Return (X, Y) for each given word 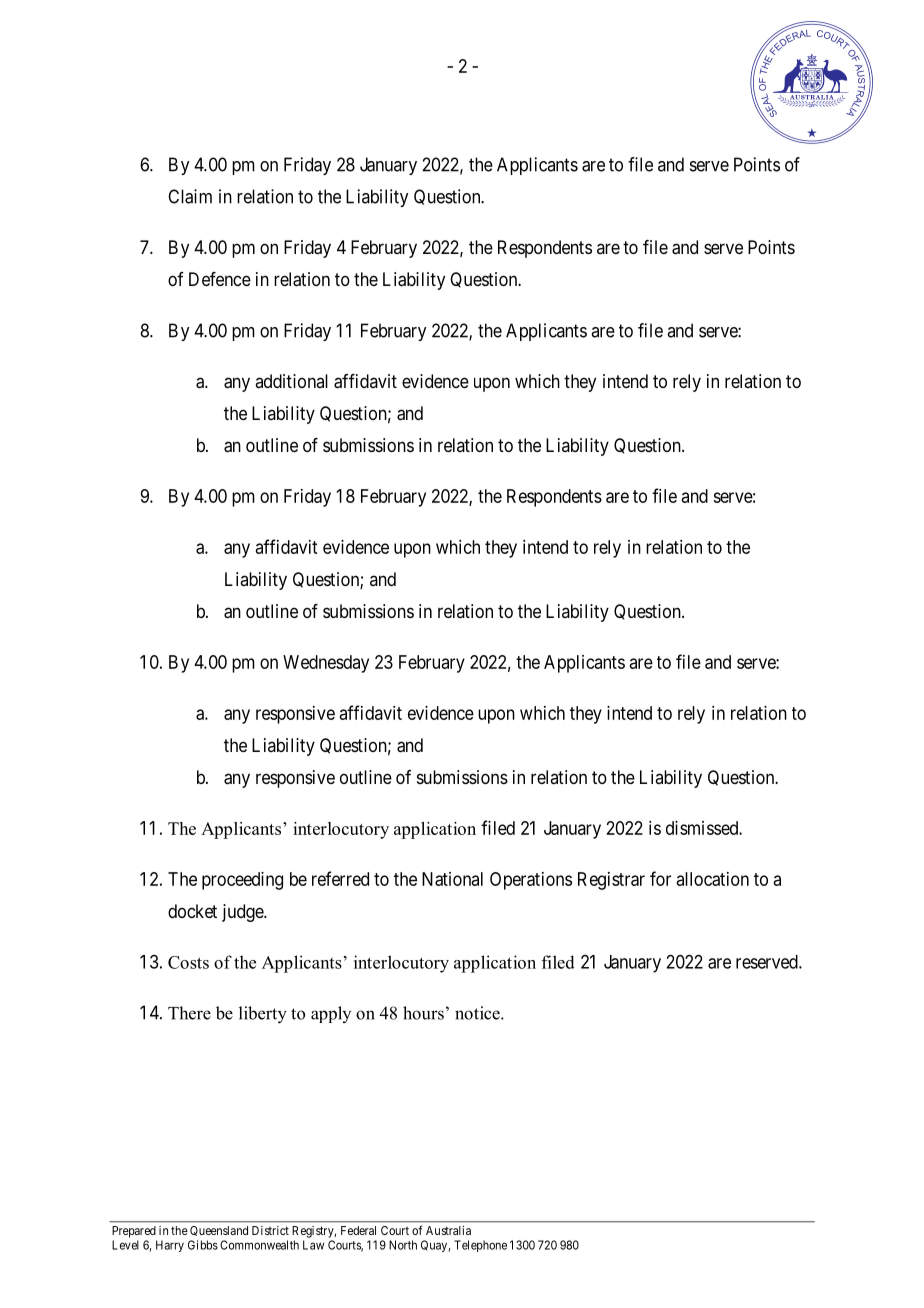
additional (291, 381)
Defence (220, 279)
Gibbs (203, 1245)
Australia (448, 1230)
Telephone (480, 1246)
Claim (190, 196)
